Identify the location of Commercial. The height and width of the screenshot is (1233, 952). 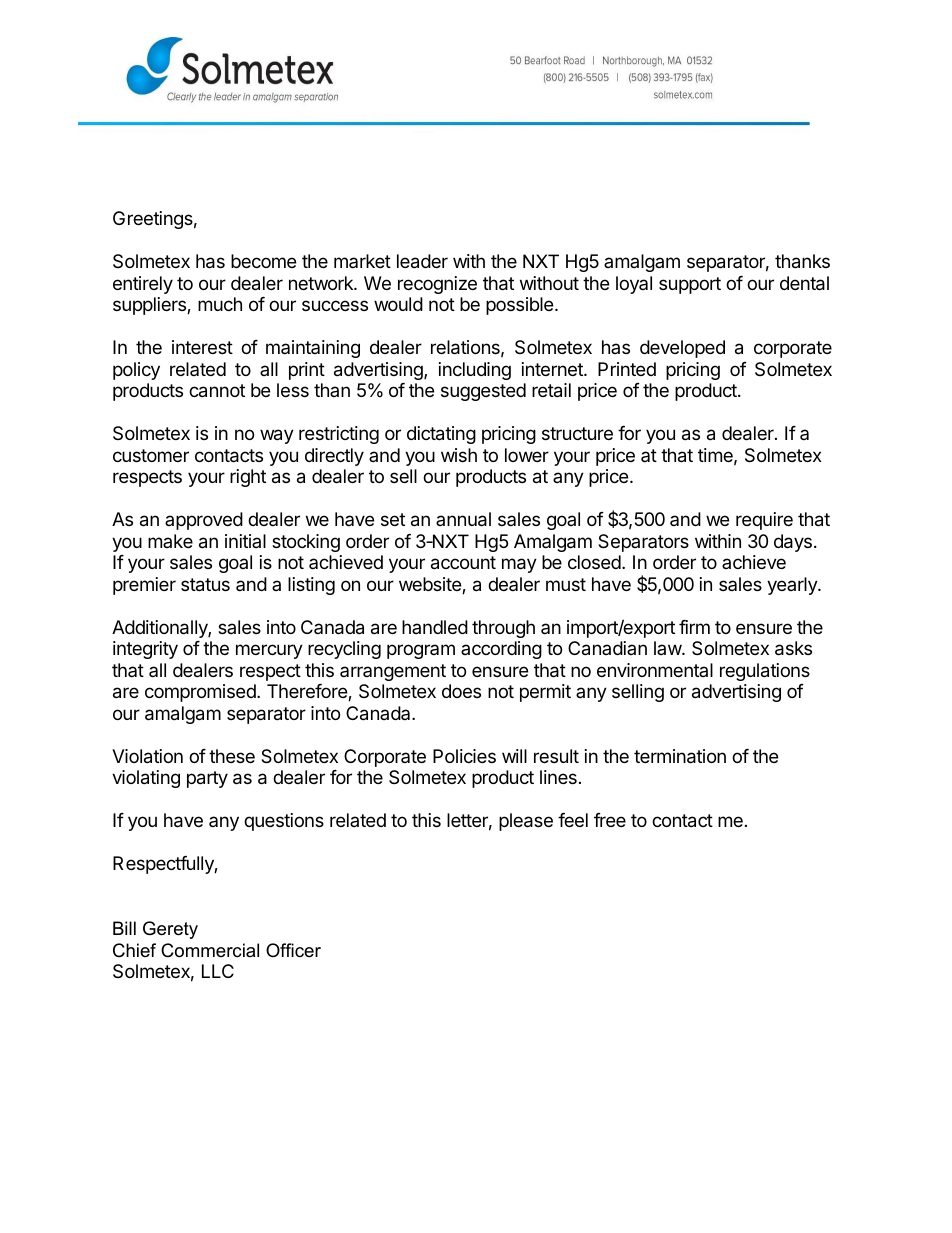
(210, 950).
